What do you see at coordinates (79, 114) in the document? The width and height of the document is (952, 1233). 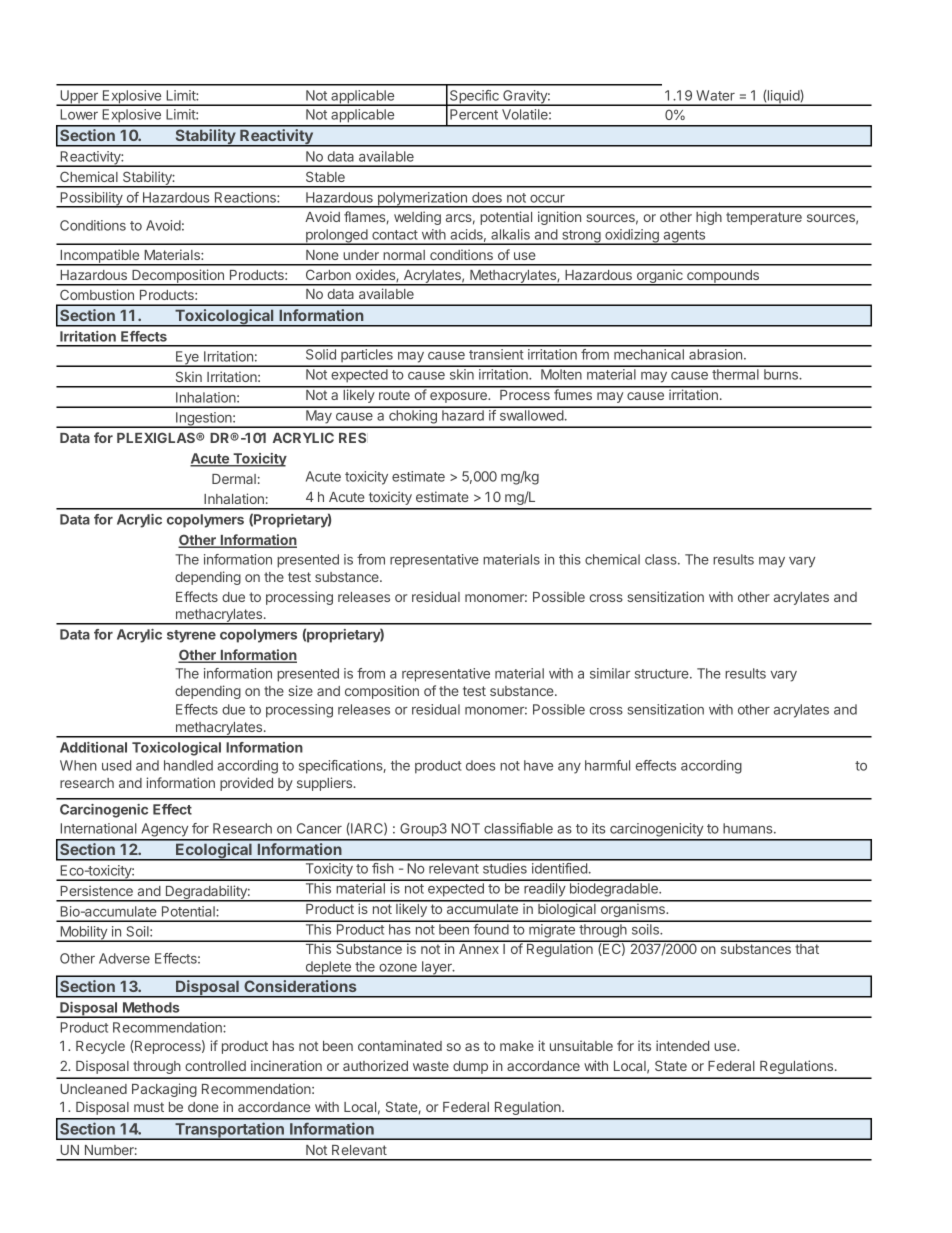 I see `Lower` at bounding box center [79, 114].
